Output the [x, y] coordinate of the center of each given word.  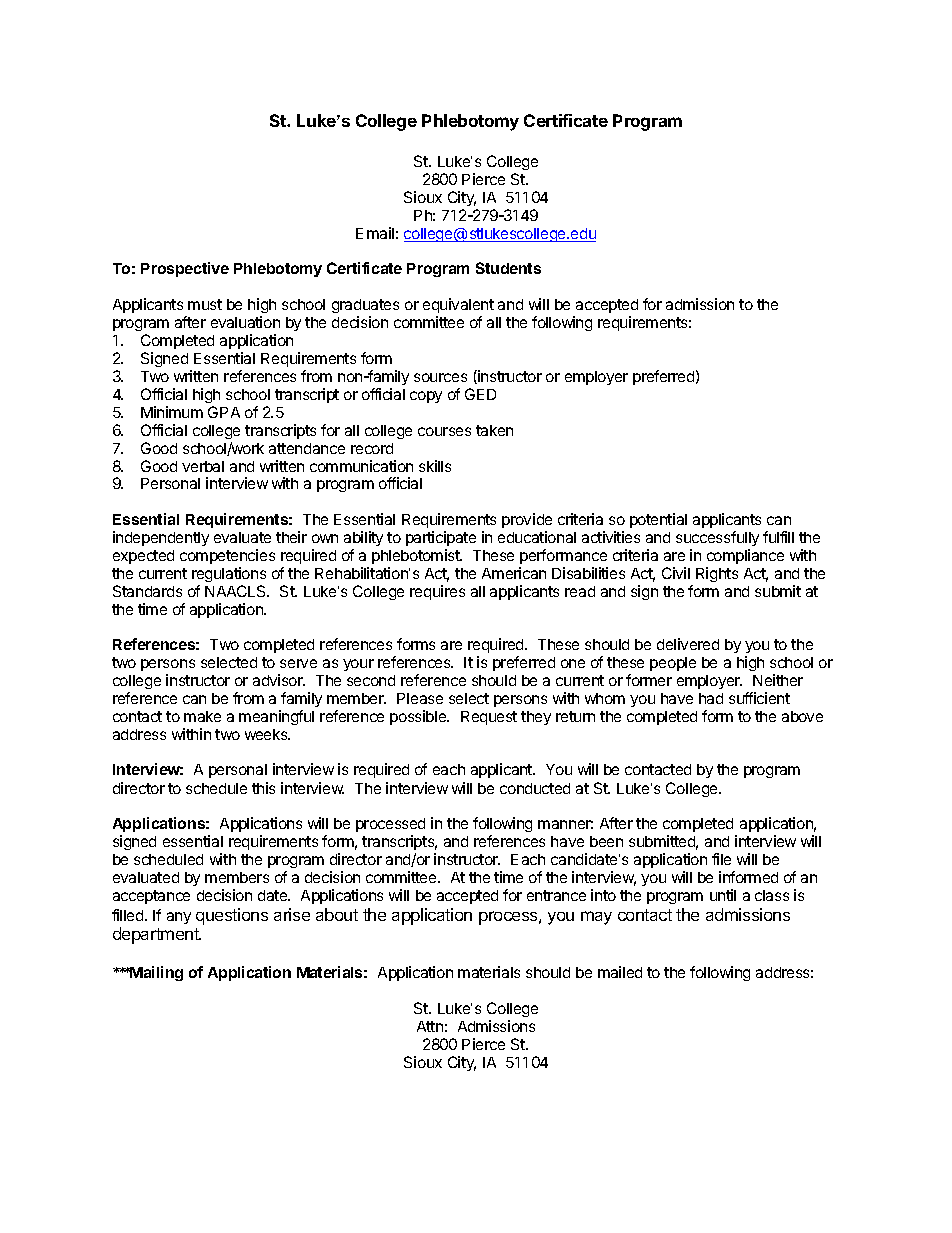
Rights [717, 574]
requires [437, 592]
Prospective [185, 269]
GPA [224, 412]
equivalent [458, 305]
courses [444, 431]
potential [658, 520]
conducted [535, 788]
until [723, 895]
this [263, 788]
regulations [229, 574]
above [802, 716]
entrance [556, 895]
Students [508, 268]
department [157, 935]
